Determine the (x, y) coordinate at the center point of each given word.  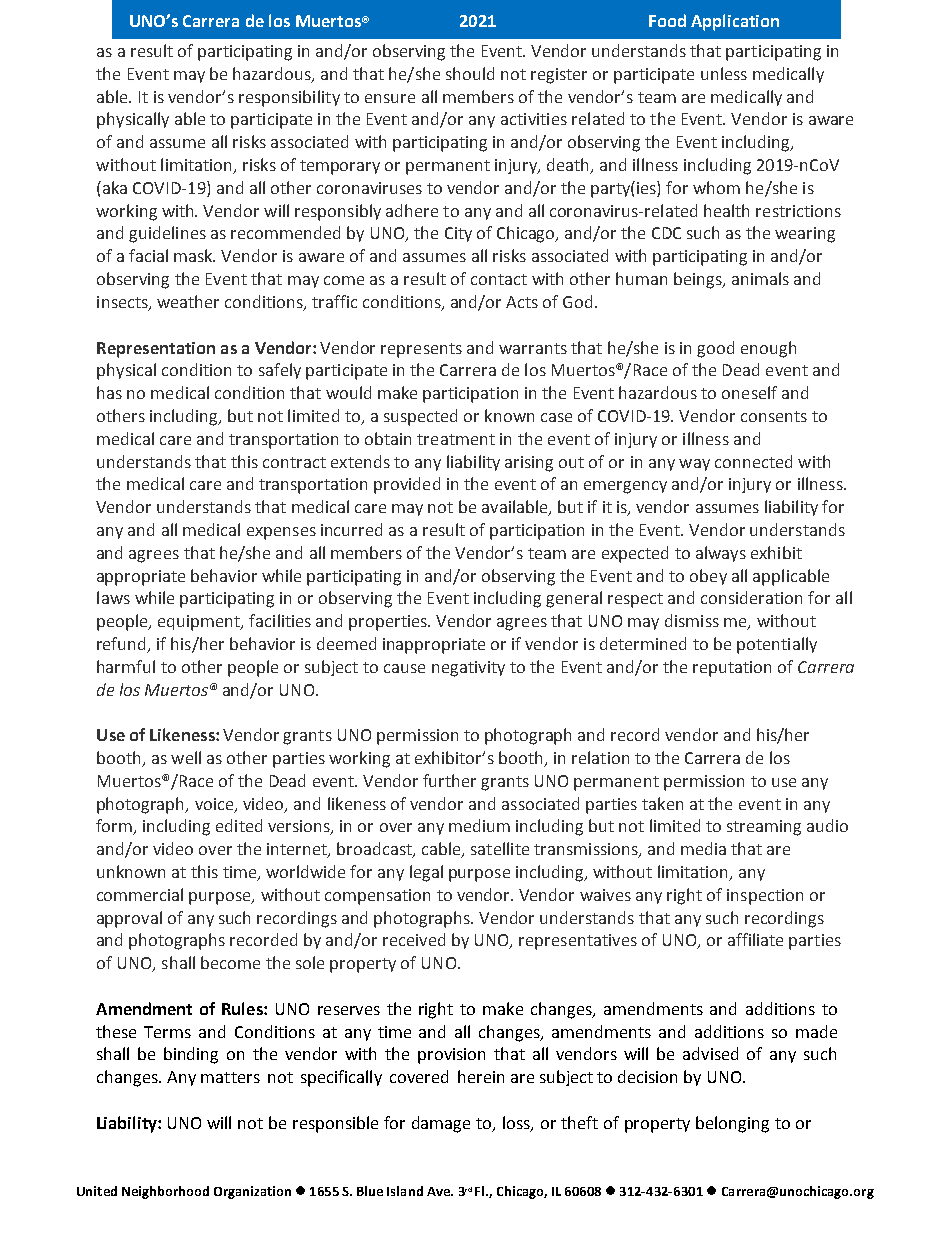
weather (188, 301)
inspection (765, 897)
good (715, 349)
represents (421, 350)
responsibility (289, 98)
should (470, 73)
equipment (200, 623)
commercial (140, 894)
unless (724, 73)
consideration (751, 597)
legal (426, 873)
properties (389, 623)
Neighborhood (165, 1192)
